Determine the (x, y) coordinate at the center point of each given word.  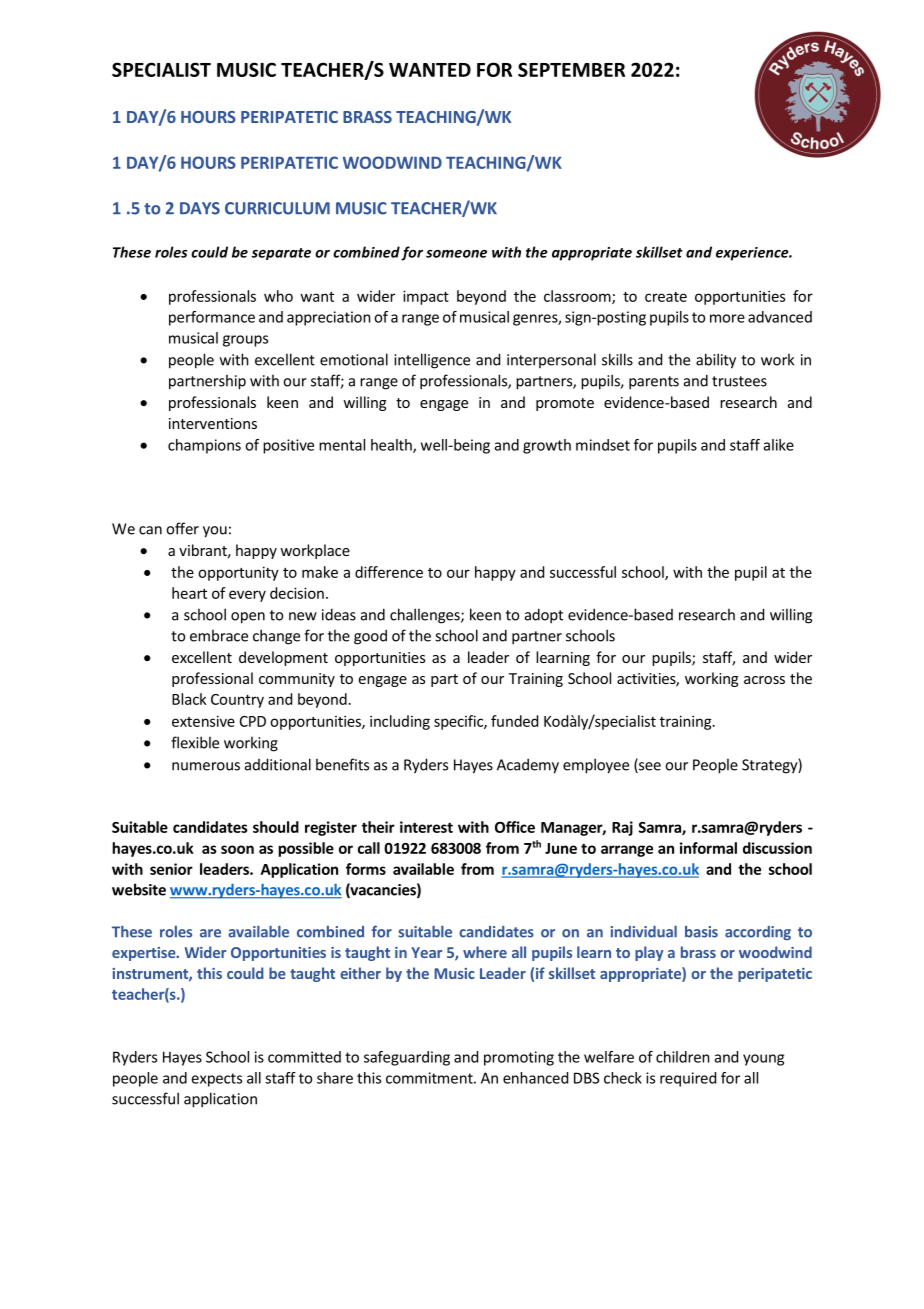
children (683, 1057)
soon (237, 849)
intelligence (432, 361)
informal (708, 848)
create (666, 297)
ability (716, 361)
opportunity (238, 573)
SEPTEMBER (571, 69)
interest (426, 827)
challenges (426, 616)
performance (212, 318)
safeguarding (407, 1058)
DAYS (200, 208)
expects (216, 1080)
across (764, 680)
